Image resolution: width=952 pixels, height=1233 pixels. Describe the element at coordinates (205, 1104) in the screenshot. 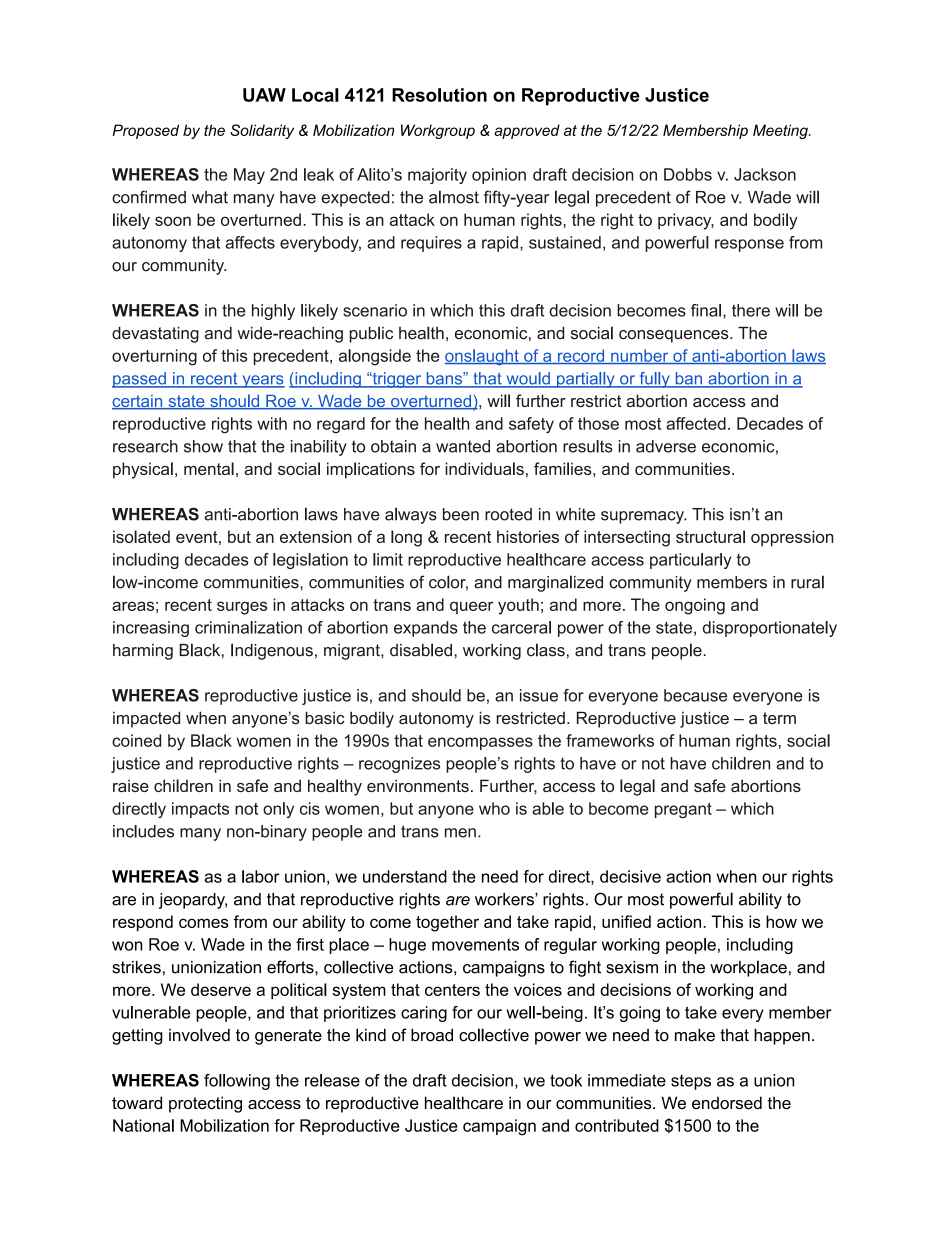

I see `protecting` at that location.
